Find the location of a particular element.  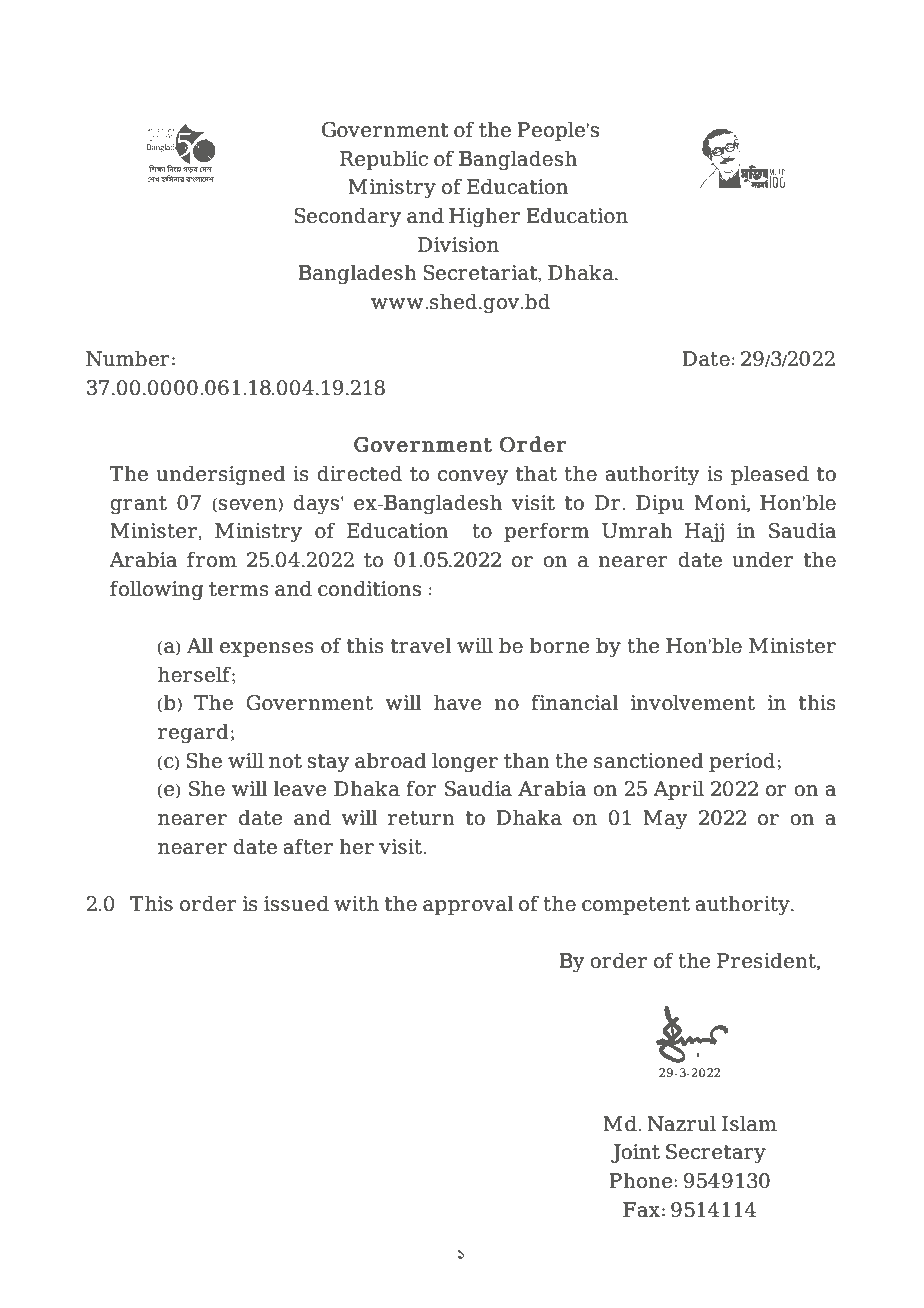

seven is located at coordinates (248, 505).
